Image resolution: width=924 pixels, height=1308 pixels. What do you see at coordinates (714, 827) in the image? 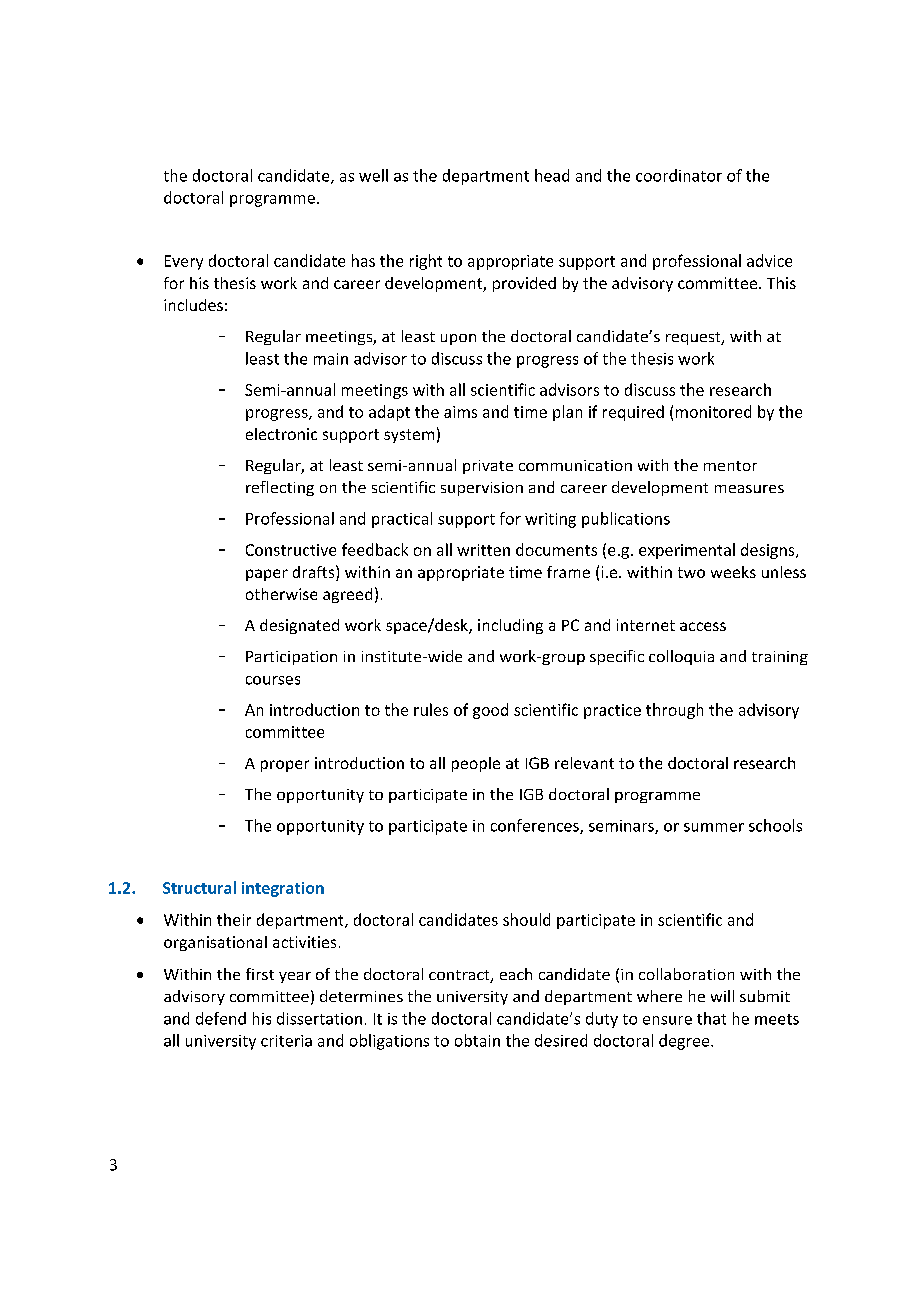
I see `summer` at bounding box center [714, 827].
